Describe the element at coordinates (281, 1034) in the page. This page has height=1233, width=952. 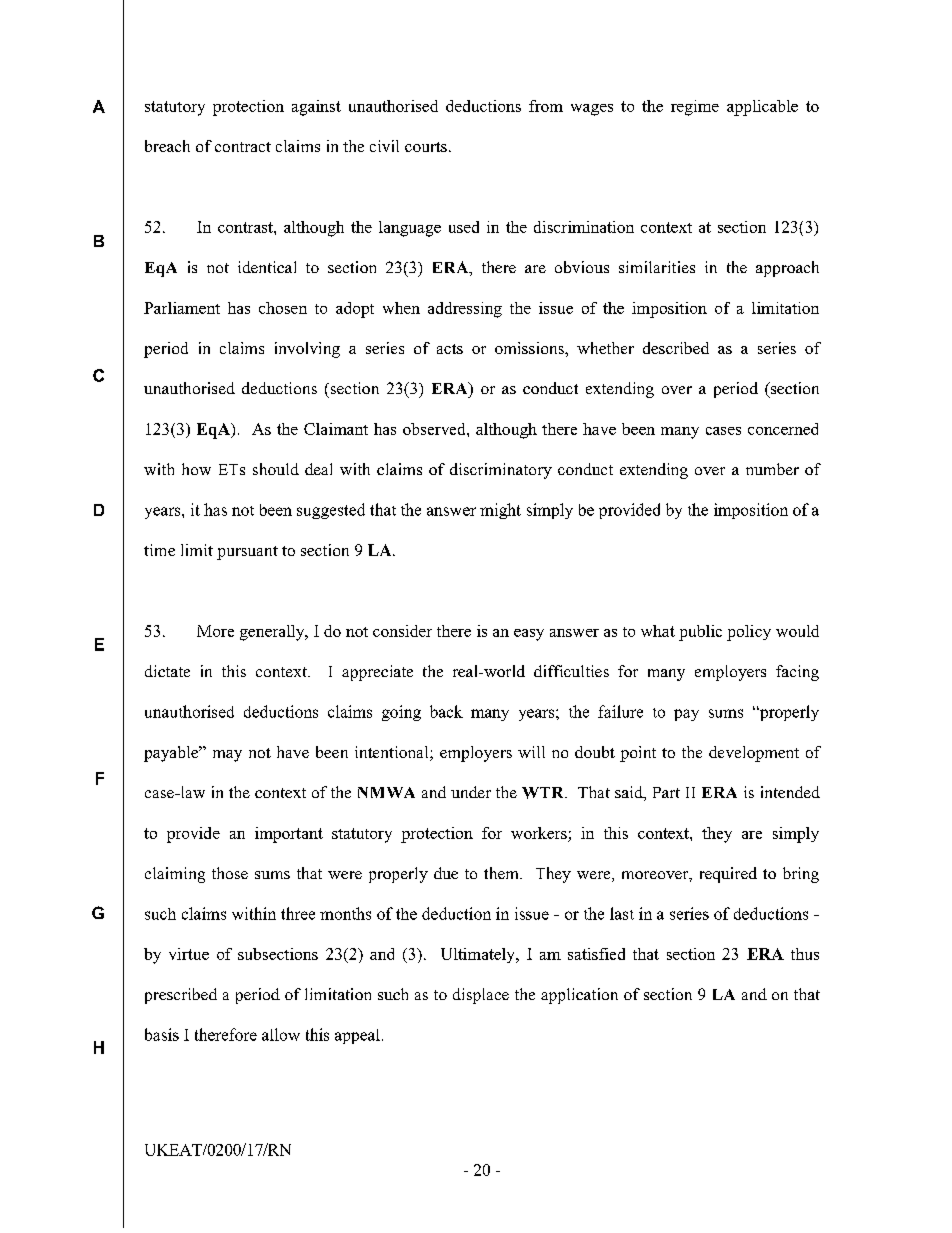
I see `allow` at that location.
